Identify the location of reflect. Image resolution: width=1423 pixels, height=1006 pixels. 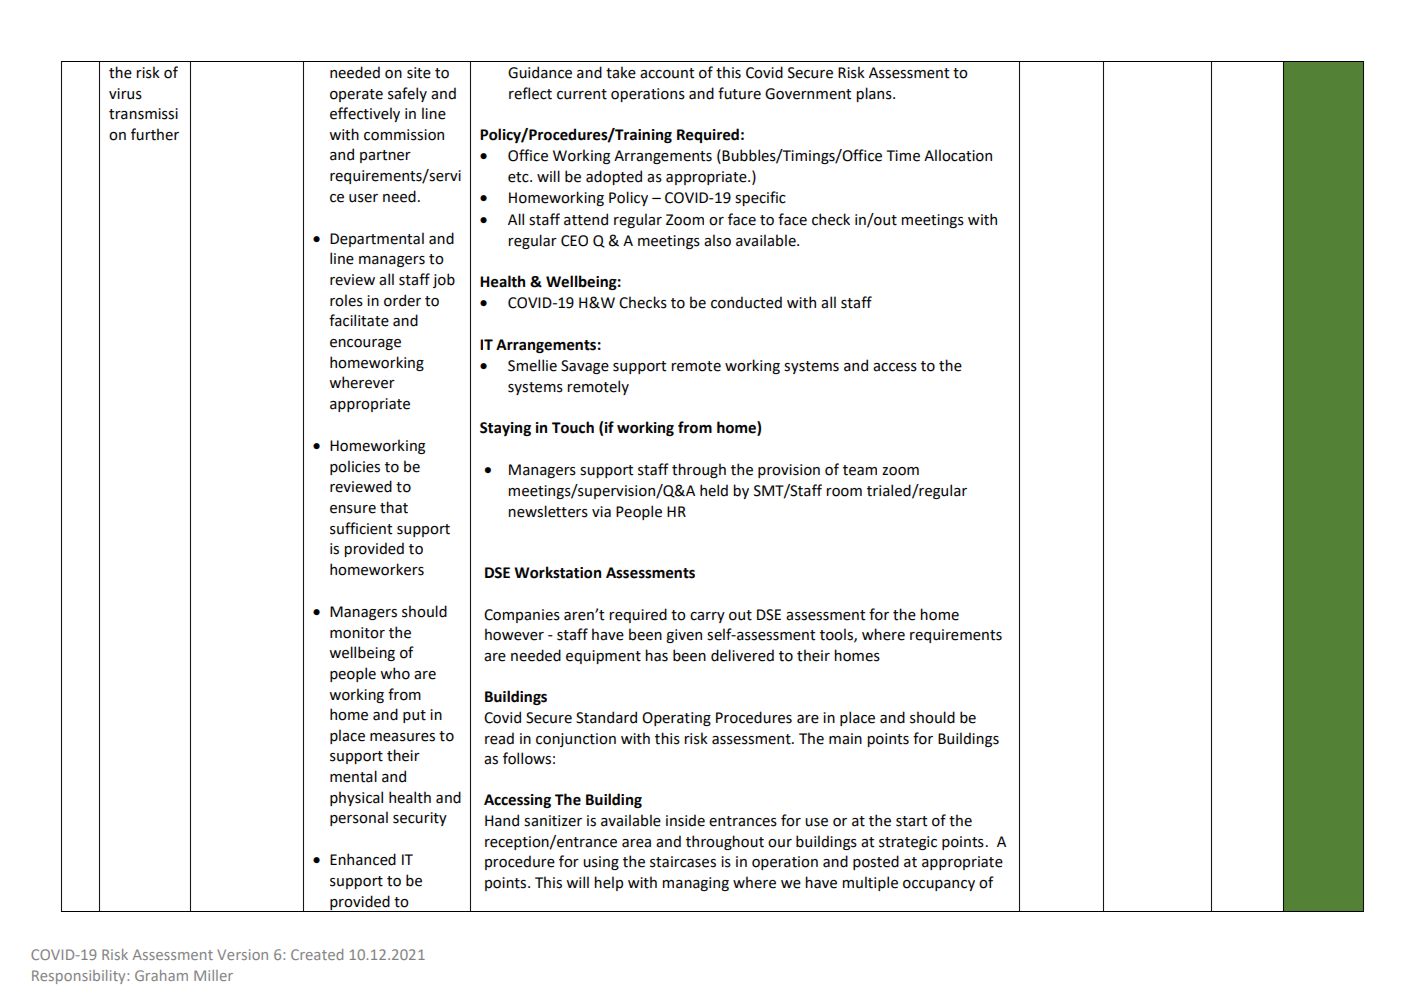
(530, 93).
